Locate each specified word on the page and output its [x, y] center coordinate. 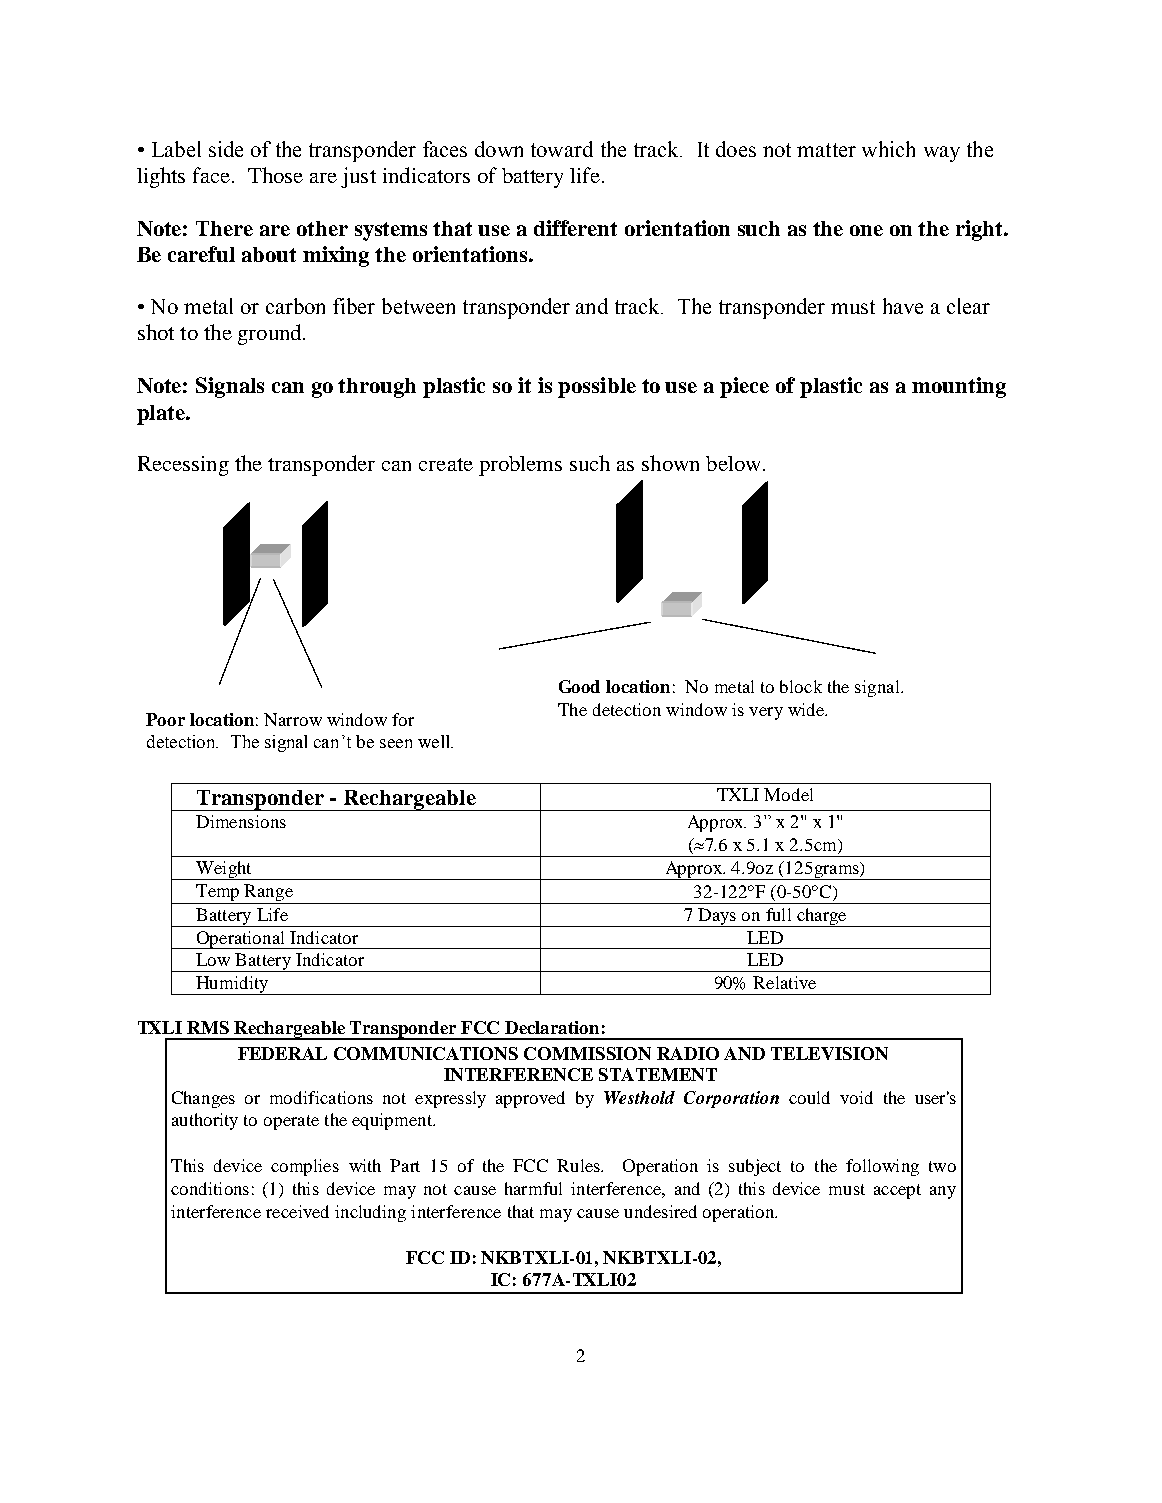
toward [562, 149]
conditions [210, 1188]
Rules [580, 1165]
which [888, 149]
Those [275, 175]
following [882, 1167]
